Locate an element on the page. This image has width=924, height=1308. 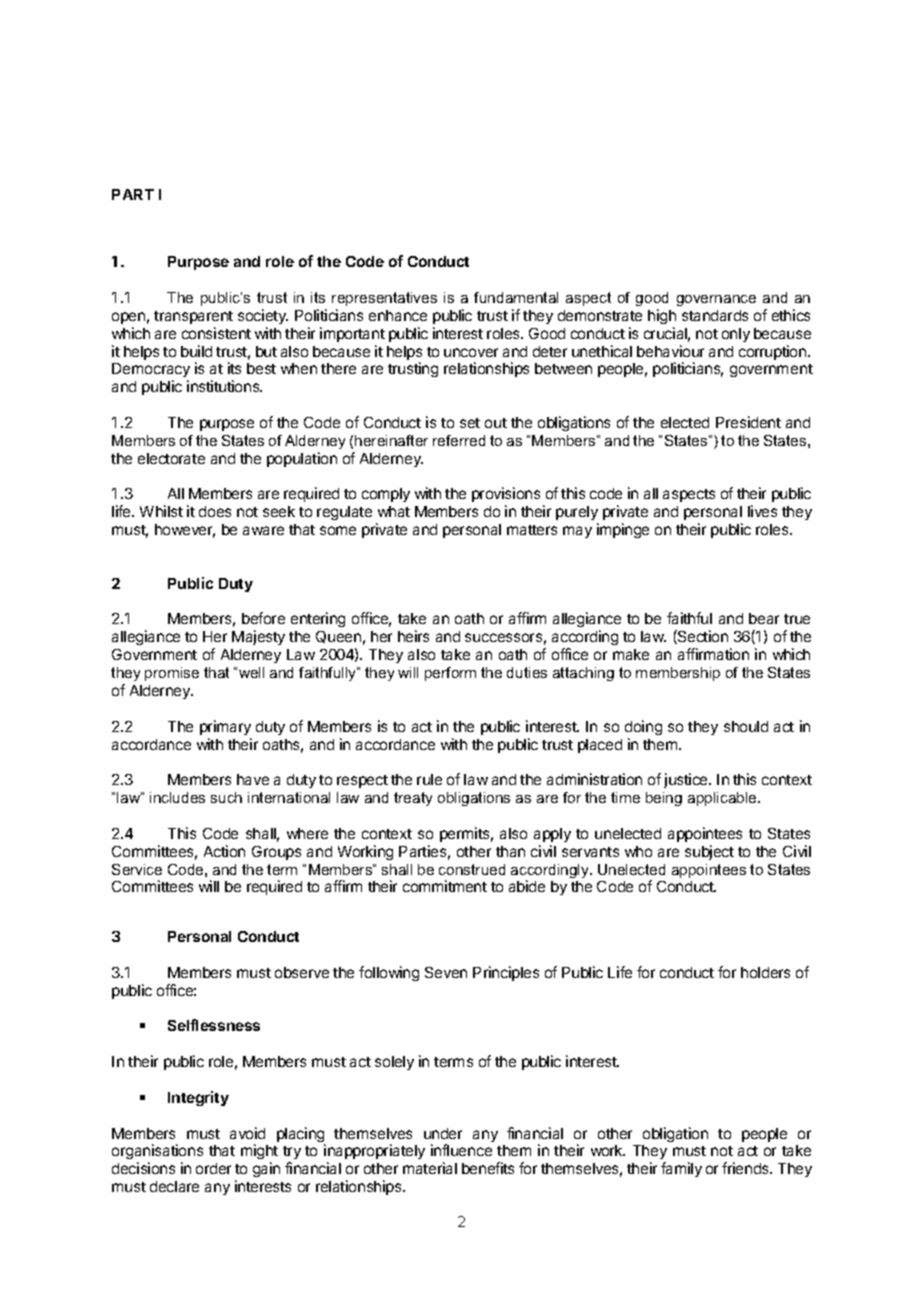
influence is located at coordinates (461, 1150).
